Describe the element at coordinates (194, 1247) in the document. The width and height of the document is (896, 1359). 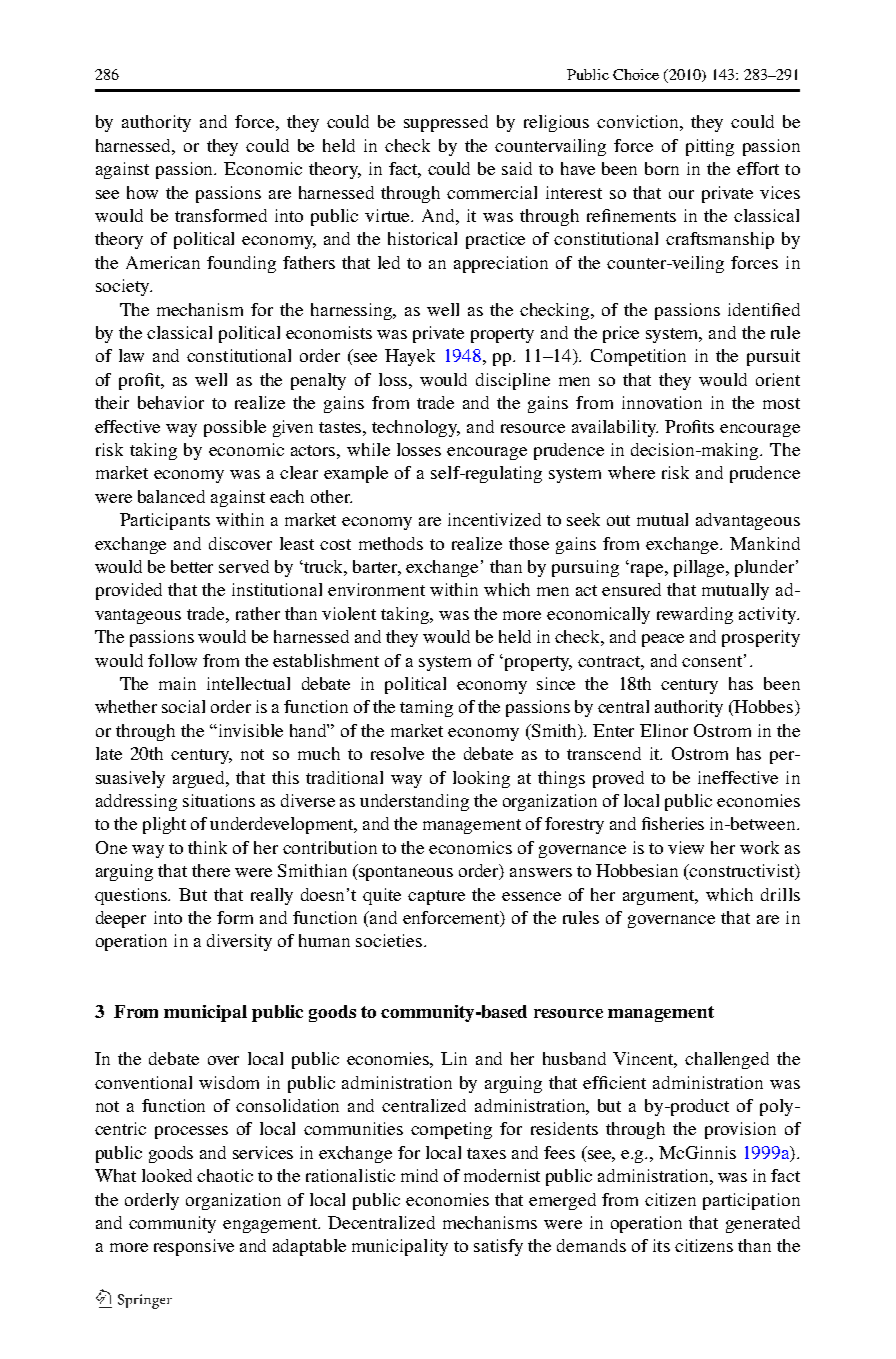
I see `responsive` at that location.
